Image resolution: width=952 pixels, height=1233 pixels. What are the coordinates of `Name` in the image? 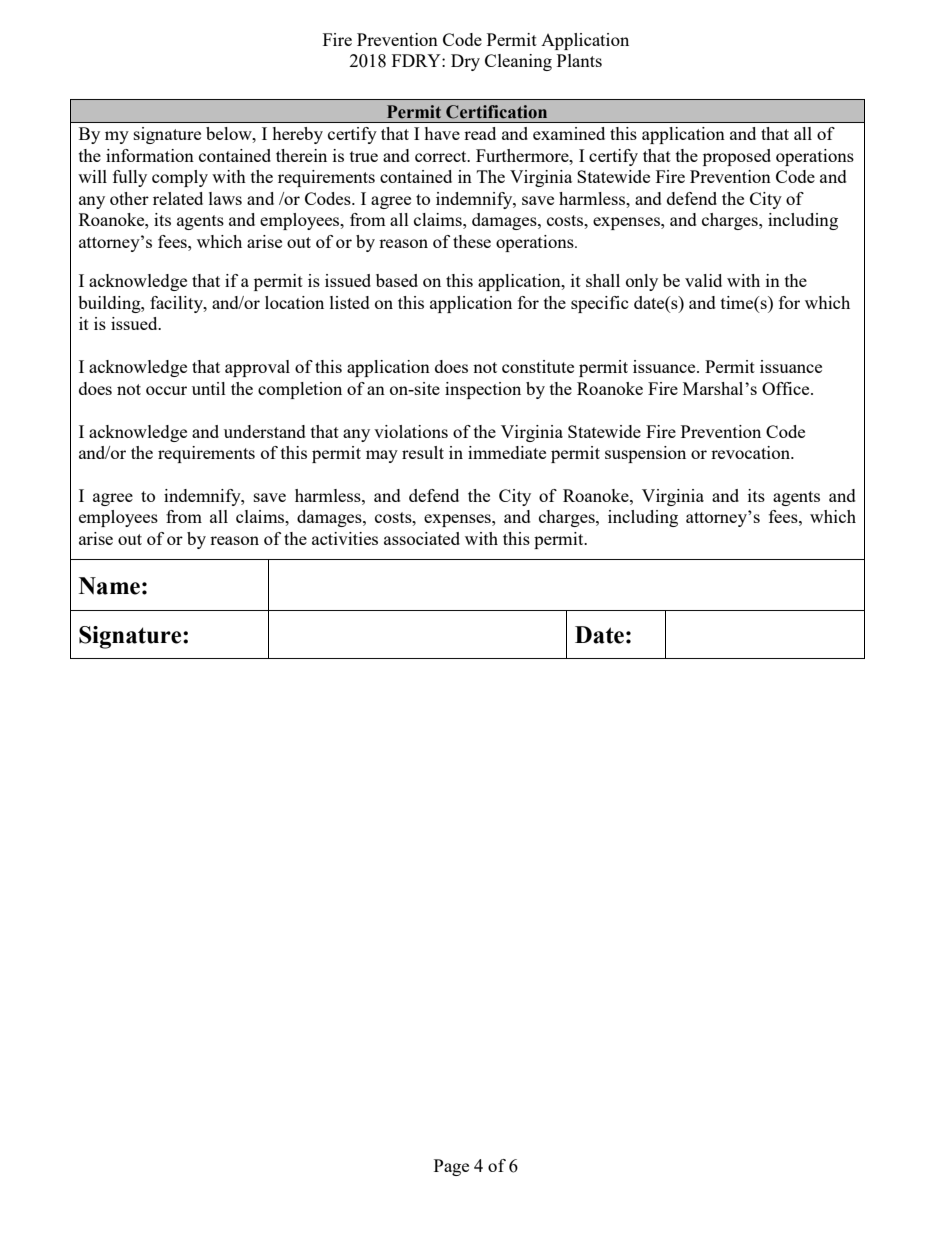 It's located at (109, 586).
